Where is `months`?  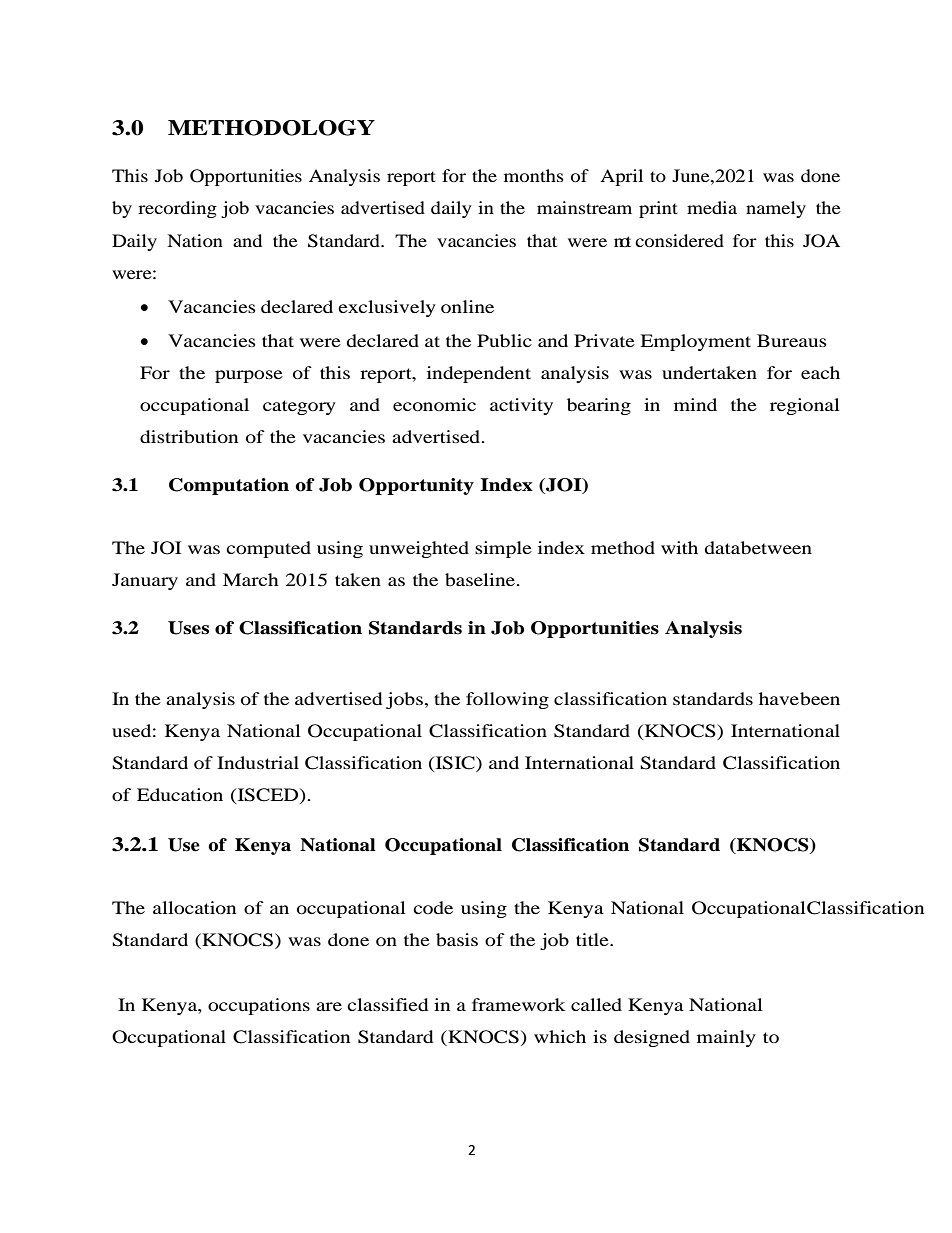 months is located at coordinates (534, 175).
